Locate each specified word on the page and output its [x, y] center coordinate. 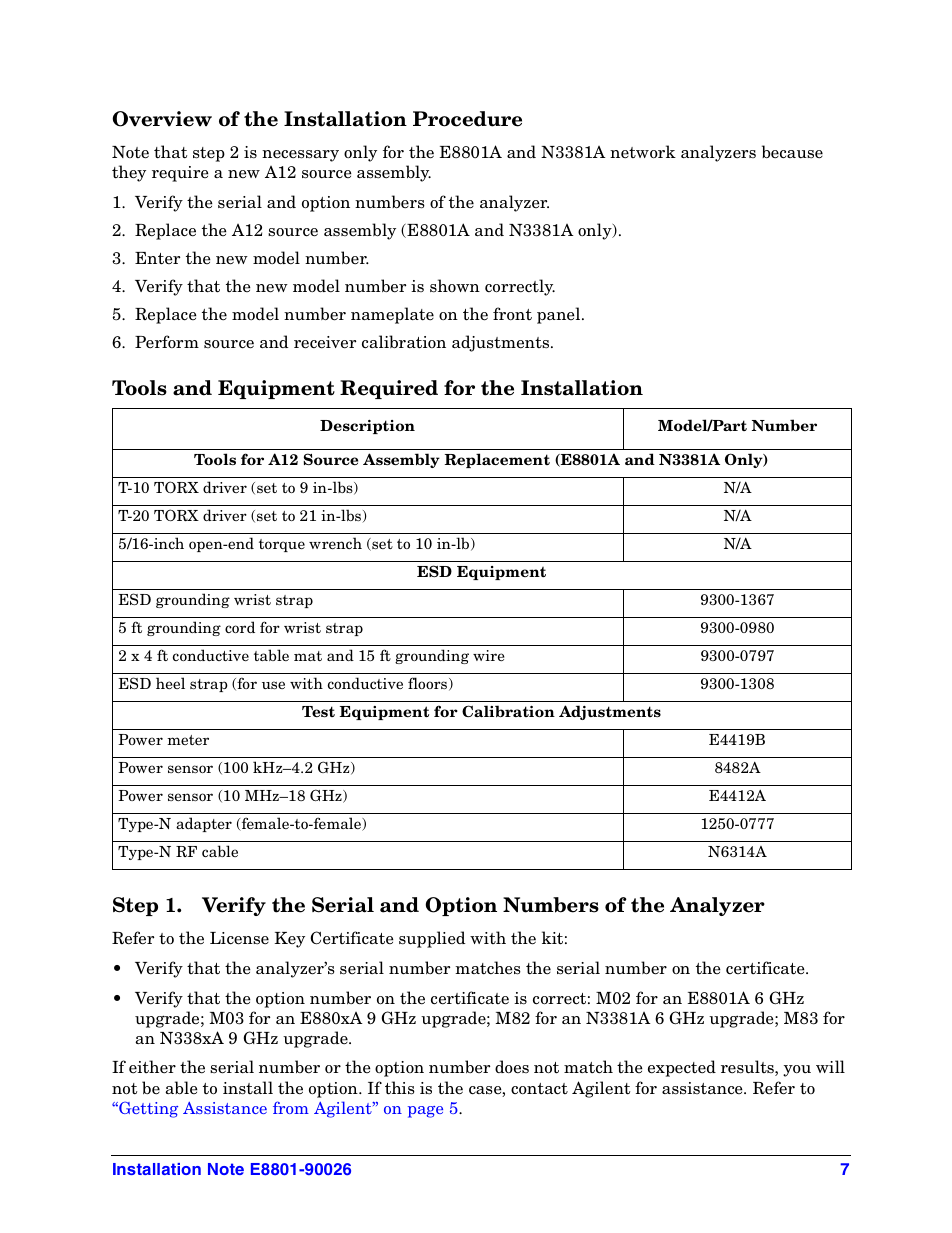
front [512, 313]
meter [188, 740]
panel [560, 315]
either [152, 1067]
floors [427, 683]
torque [282, 545]
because [792, 152]
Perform [167, 342]
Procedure [467, 119]
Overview [162, 119]
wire [489, 655]
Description [367, 427]
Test [318, 711]
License [239, 938]
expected [682, 1068]
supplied [432, 939]
